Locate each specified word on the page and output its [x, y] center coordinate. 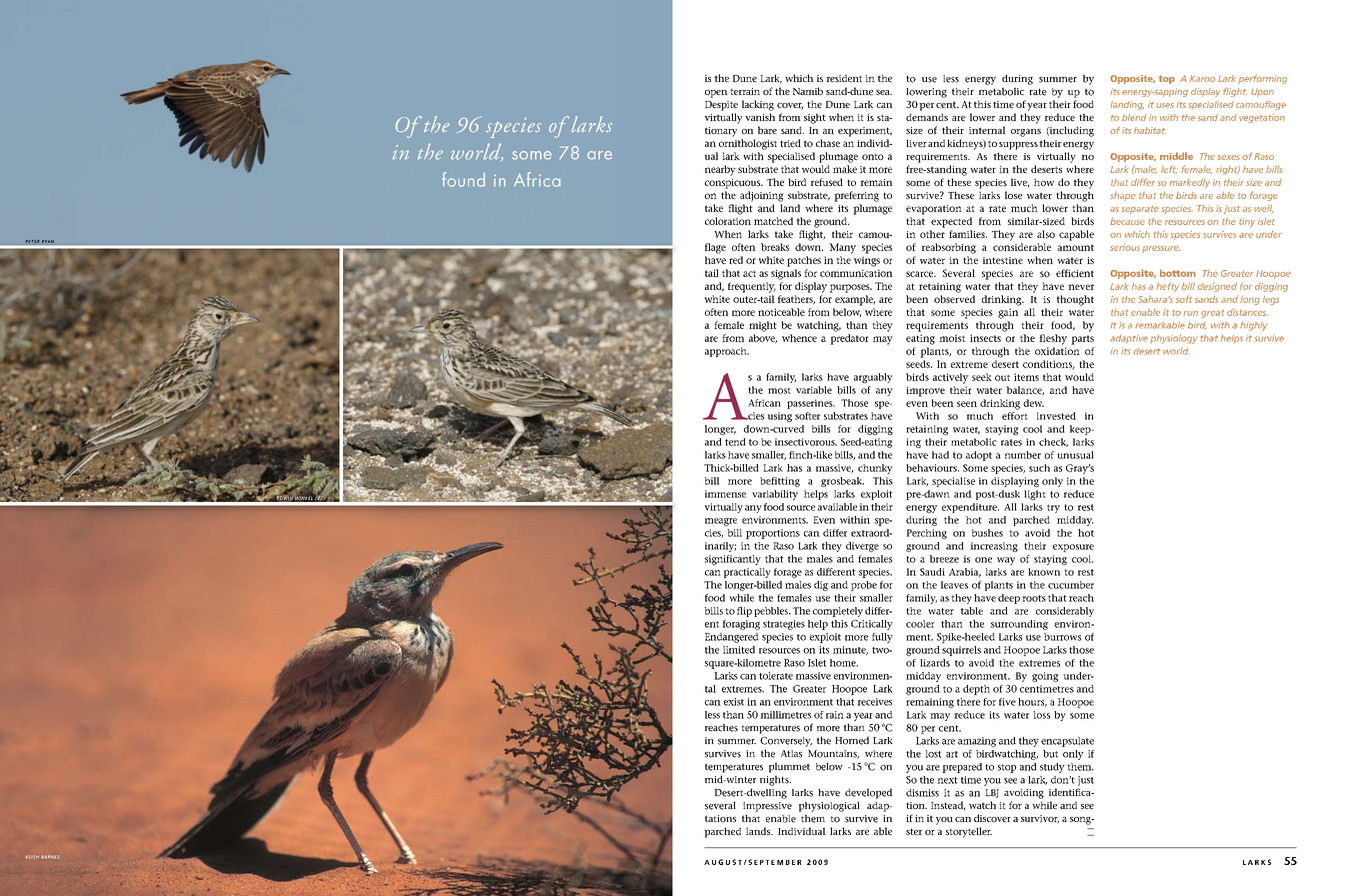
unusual [1075, 455]
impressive [767, 807]
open [716, 94]
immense [725, 494]
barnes [50, 857]
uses [1165, 105]
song [1081, 821]
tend [735, 442]
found [463, 179]
